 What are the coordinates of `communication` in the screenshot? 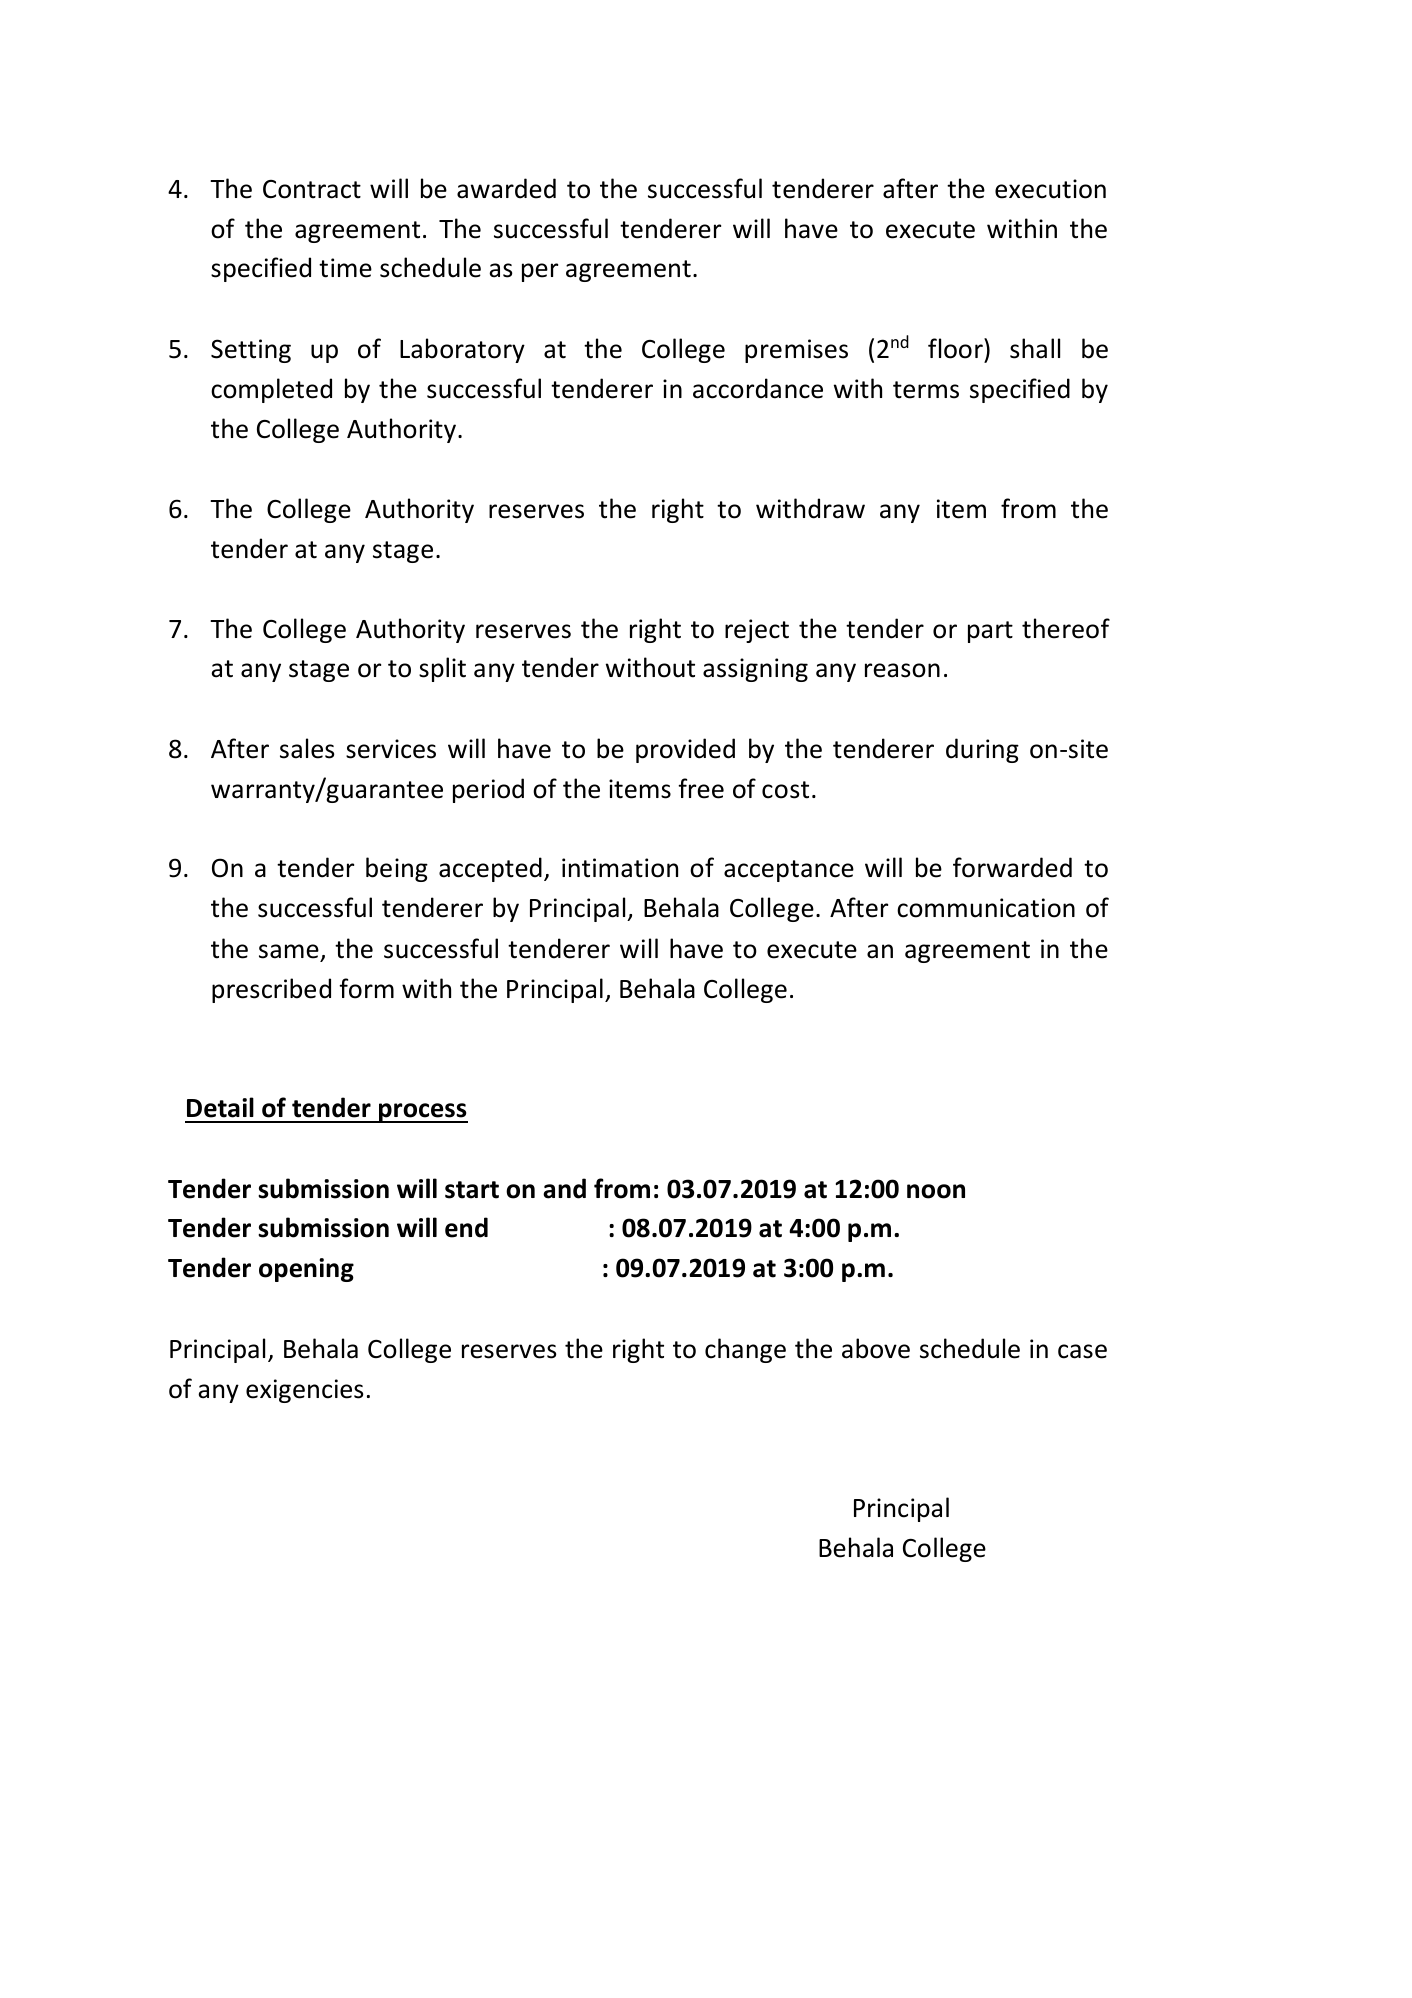 It's located at (986, 908).
